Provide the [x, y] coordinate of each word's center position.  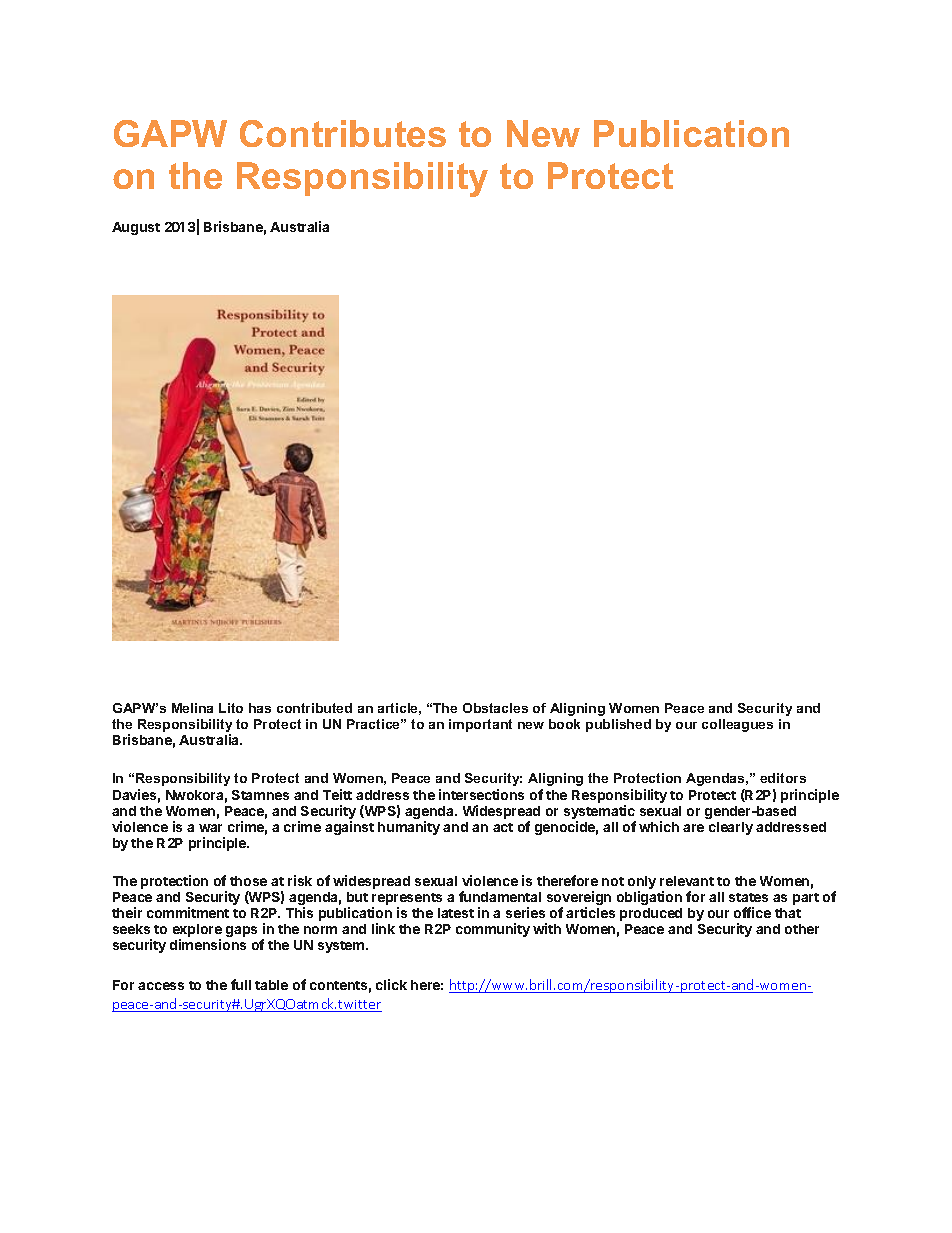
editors [783, 778]
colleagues [737, 725]
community [493, 930]
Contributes [343, 133]
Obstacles [495, 708]
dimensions [208, 944]
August [136, 228]
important [480, 725]
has [260, 708]
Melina [192, 708]
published [618, 725]
